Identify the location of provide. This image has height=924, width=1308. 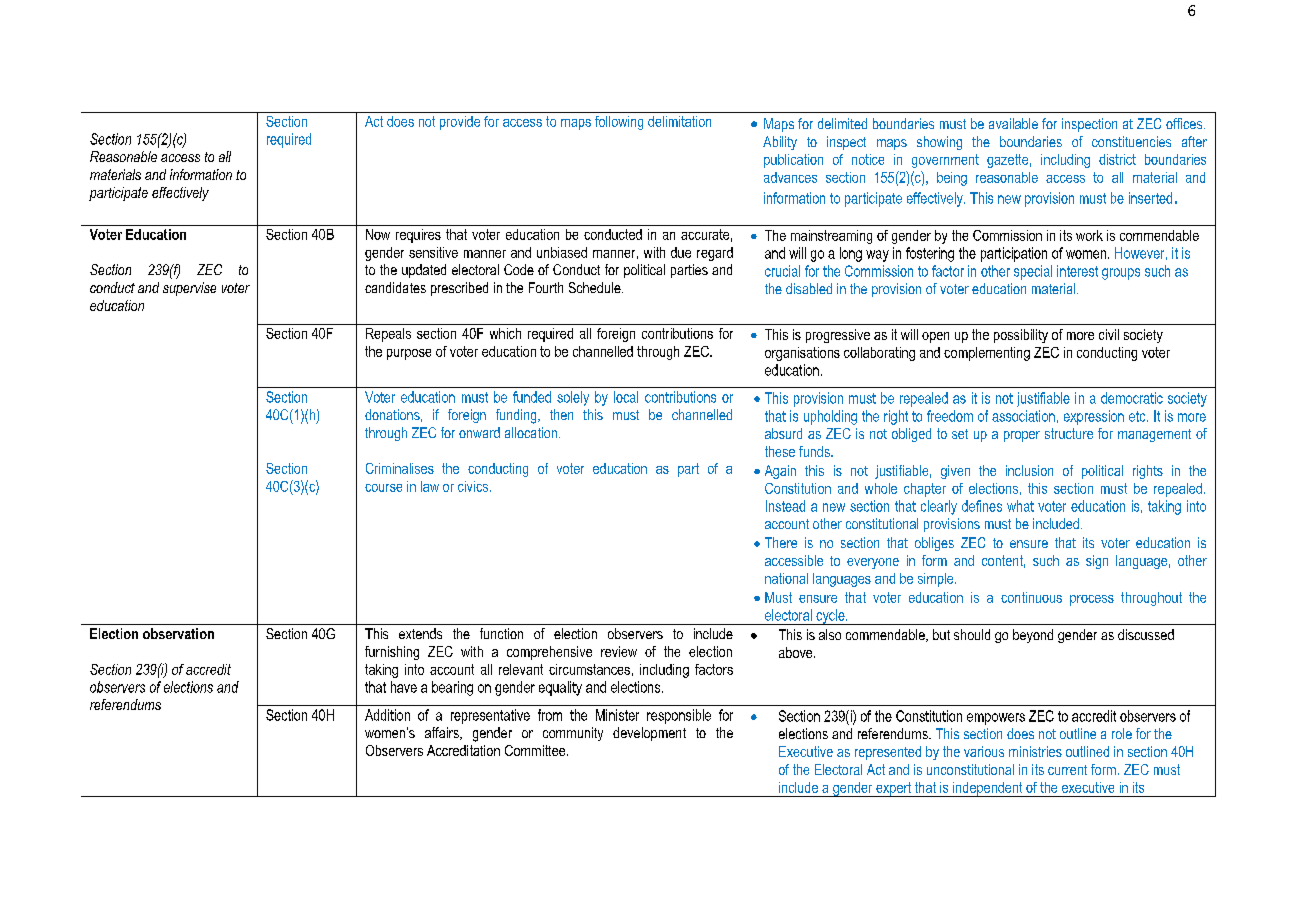
(460, 123).
